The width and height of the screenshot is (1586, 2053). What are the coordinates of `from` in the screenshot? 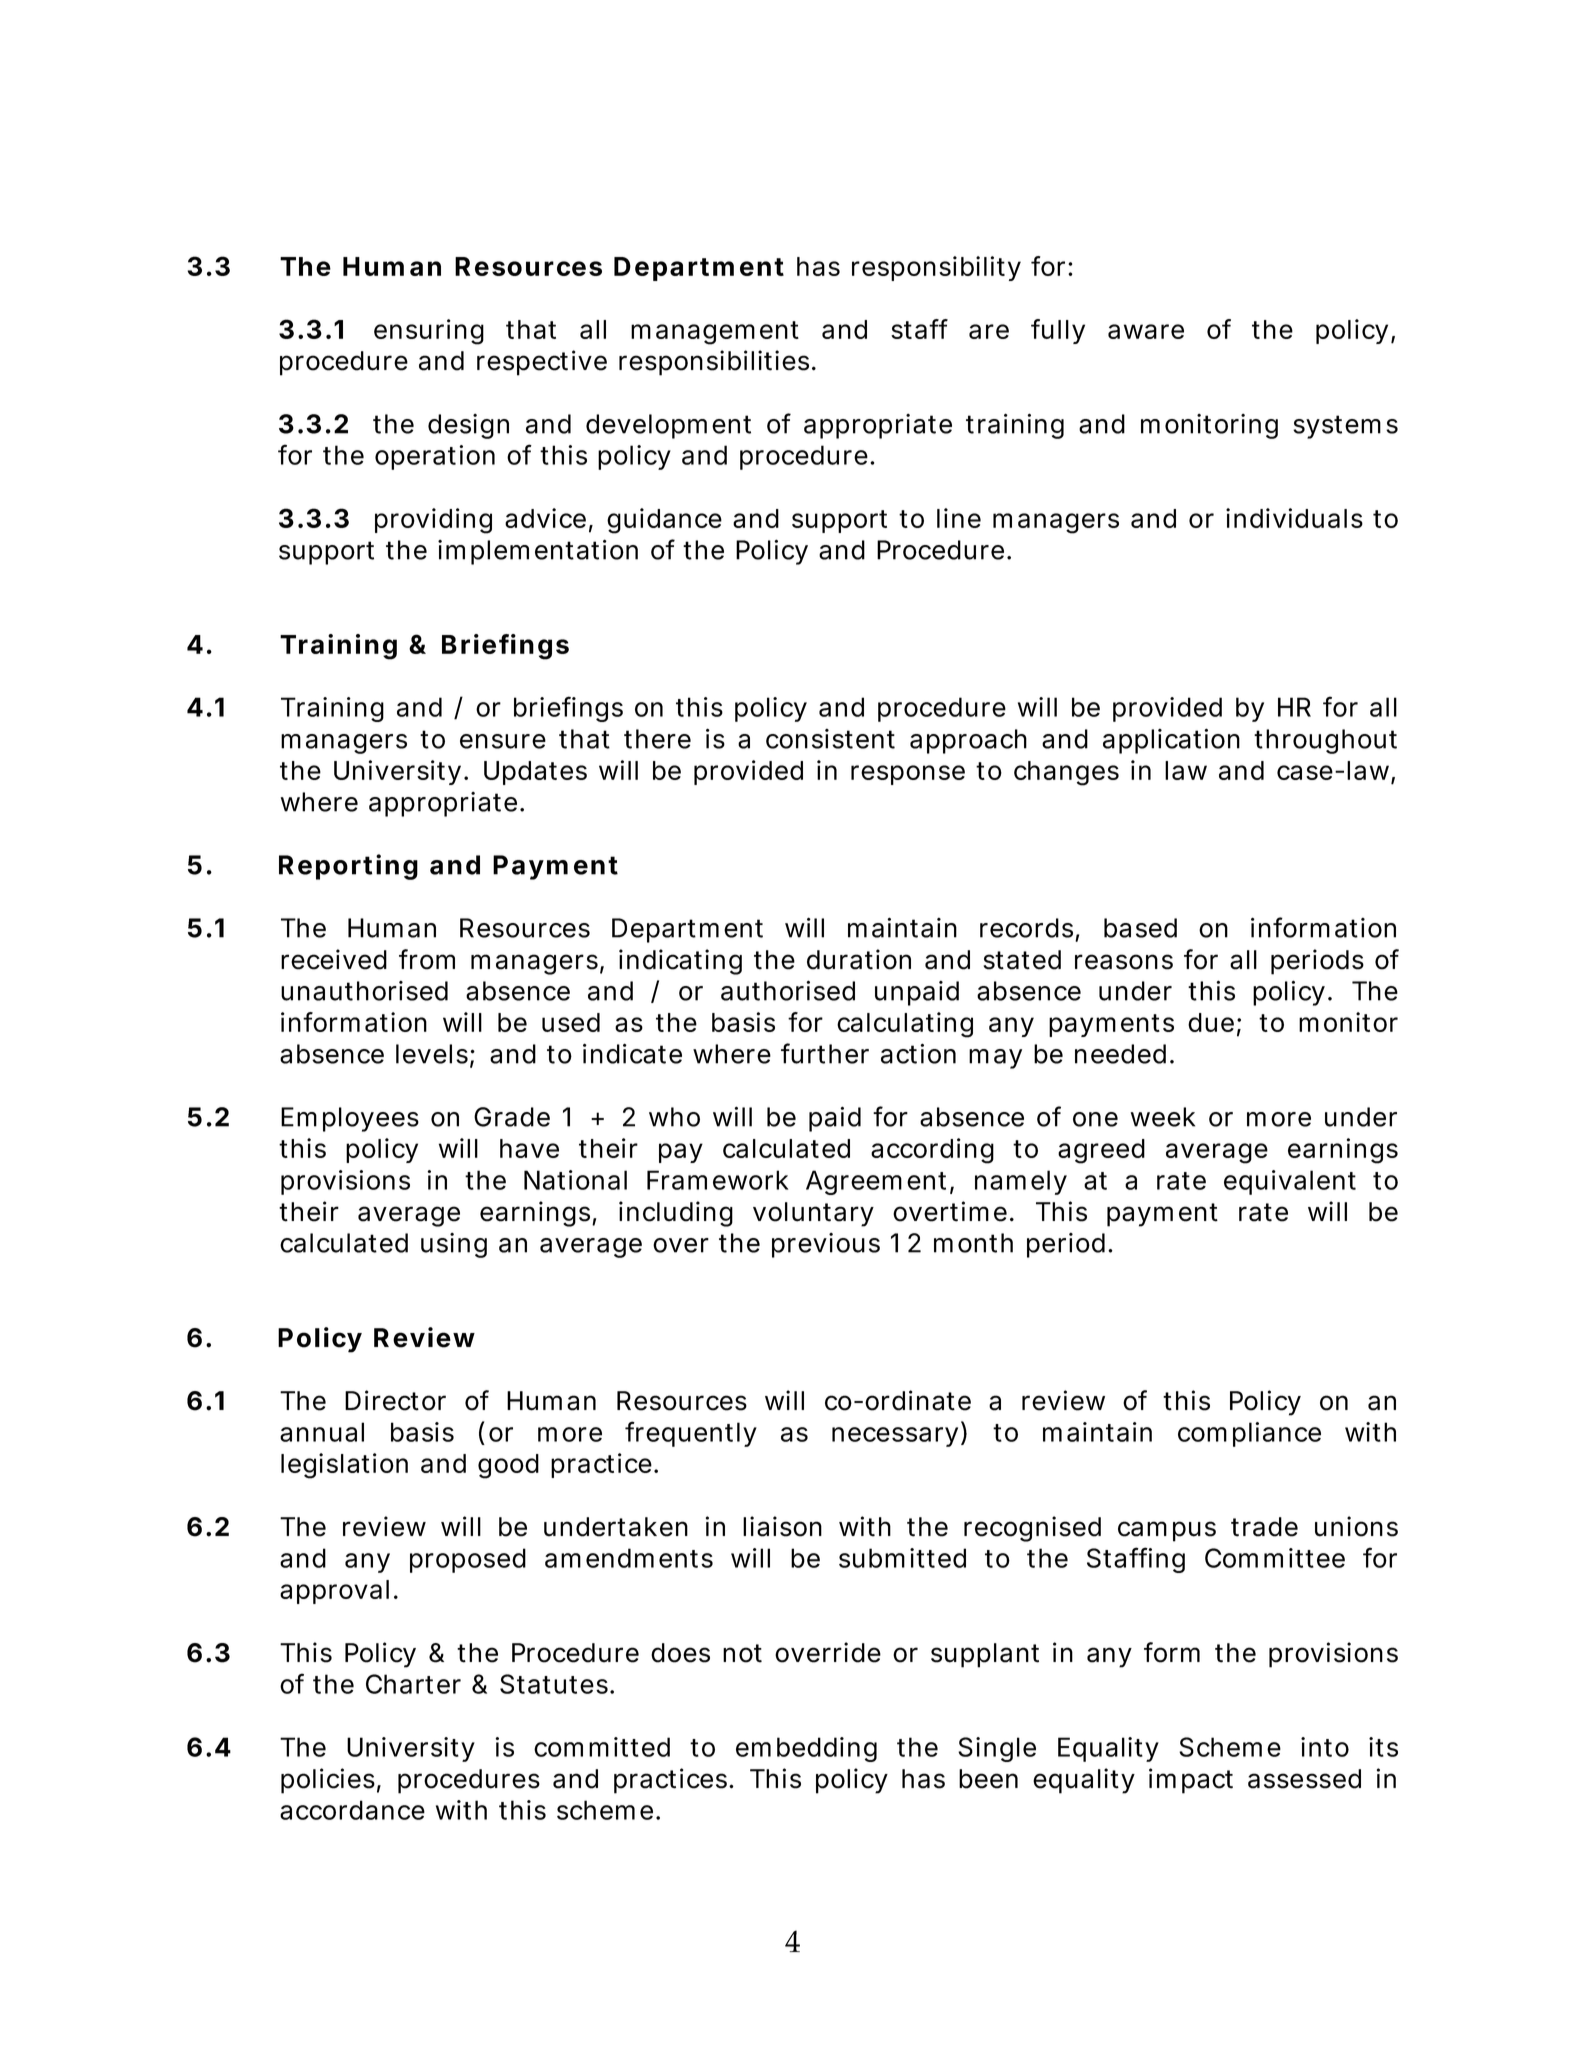 It's located at (427, 959).
